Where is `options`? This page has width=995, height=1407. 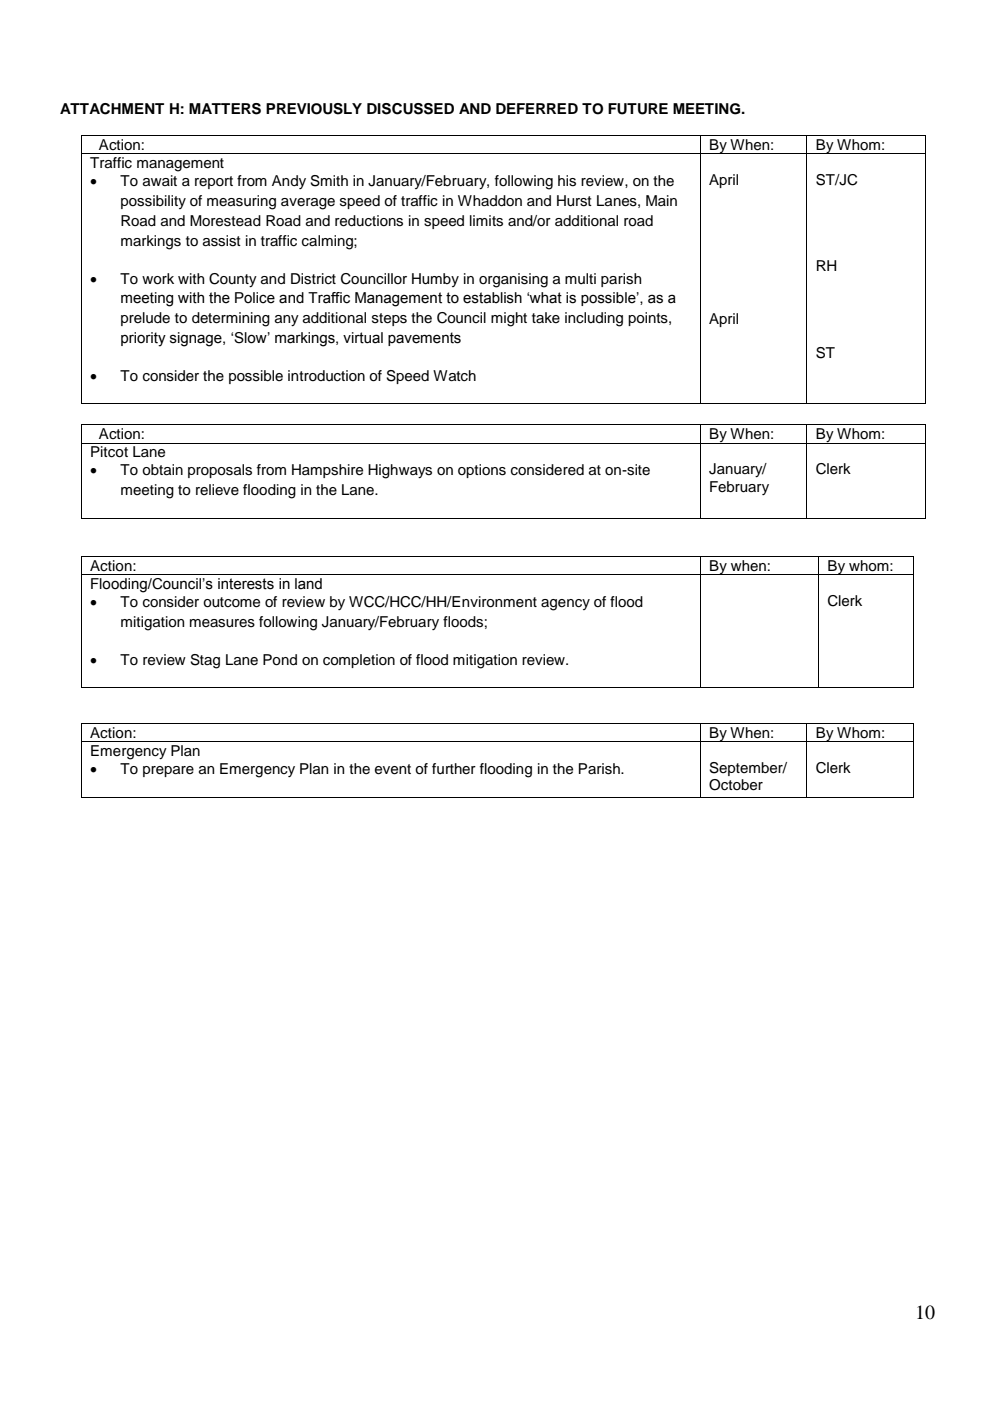 options is located at coordinates (482, 471).
